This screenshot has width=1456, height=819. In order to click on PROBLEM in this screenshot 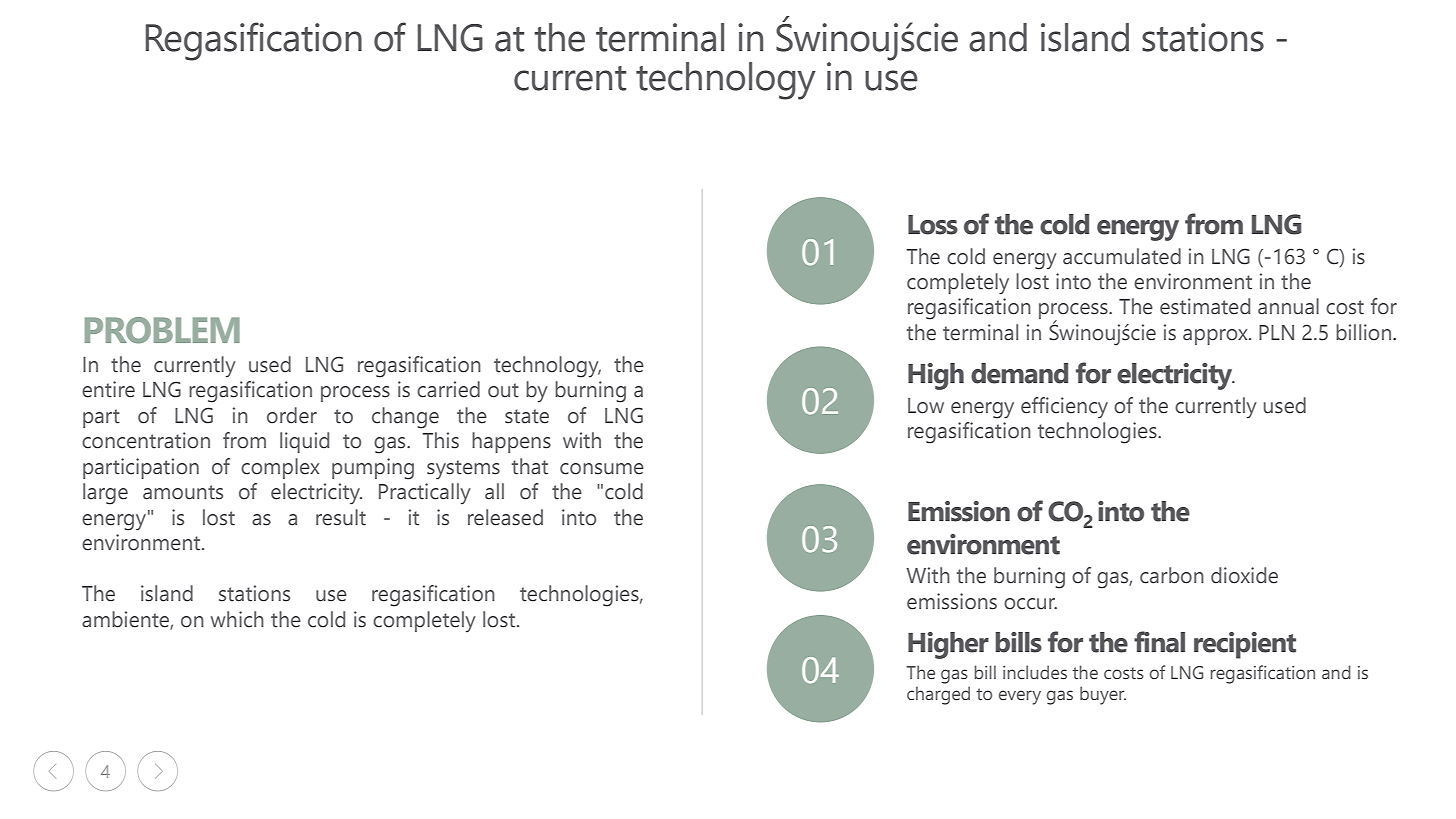, I will do `click(162, 330)`.
